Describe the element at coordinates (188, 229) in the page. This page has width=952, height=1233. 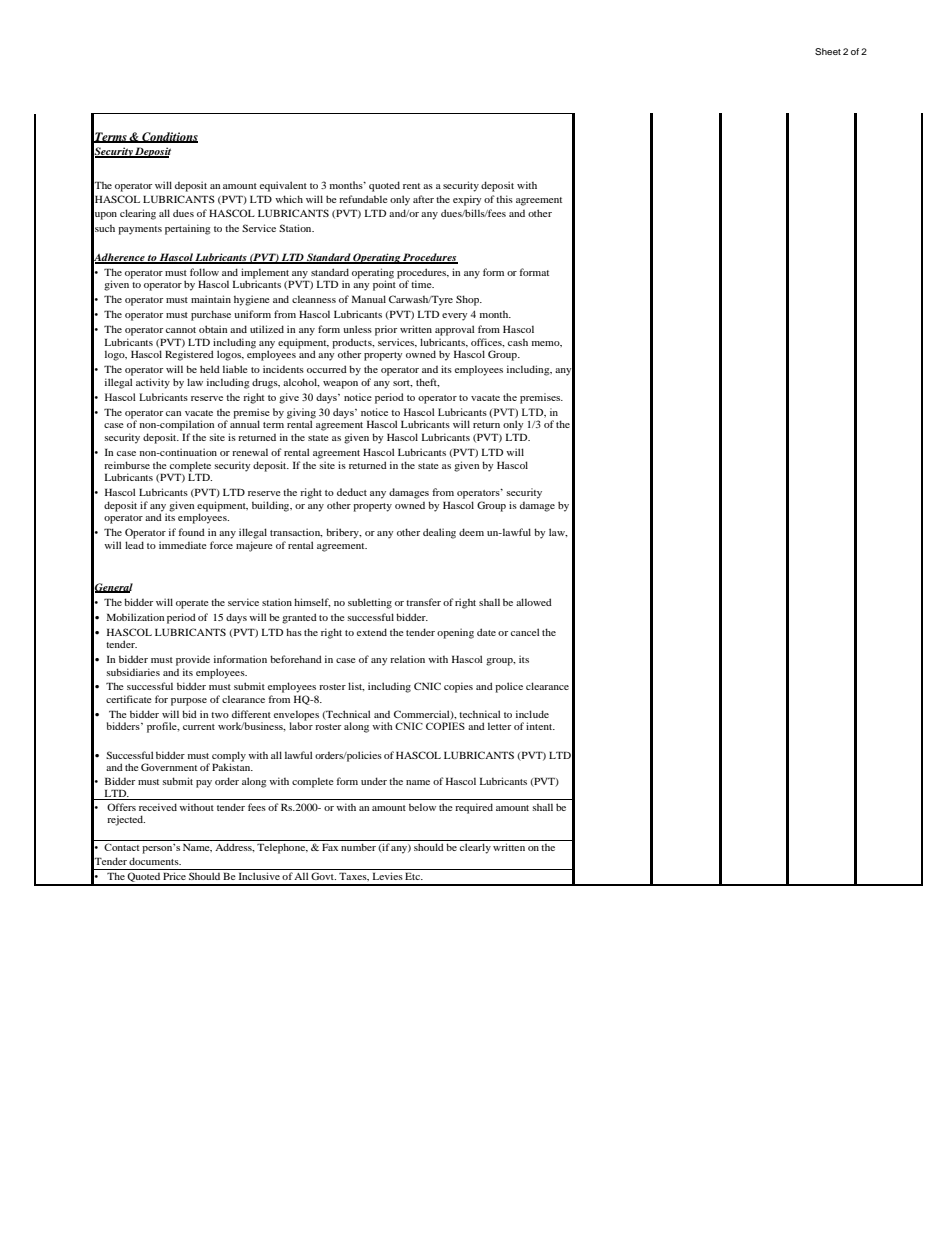
I see `pertaining` at that location.
